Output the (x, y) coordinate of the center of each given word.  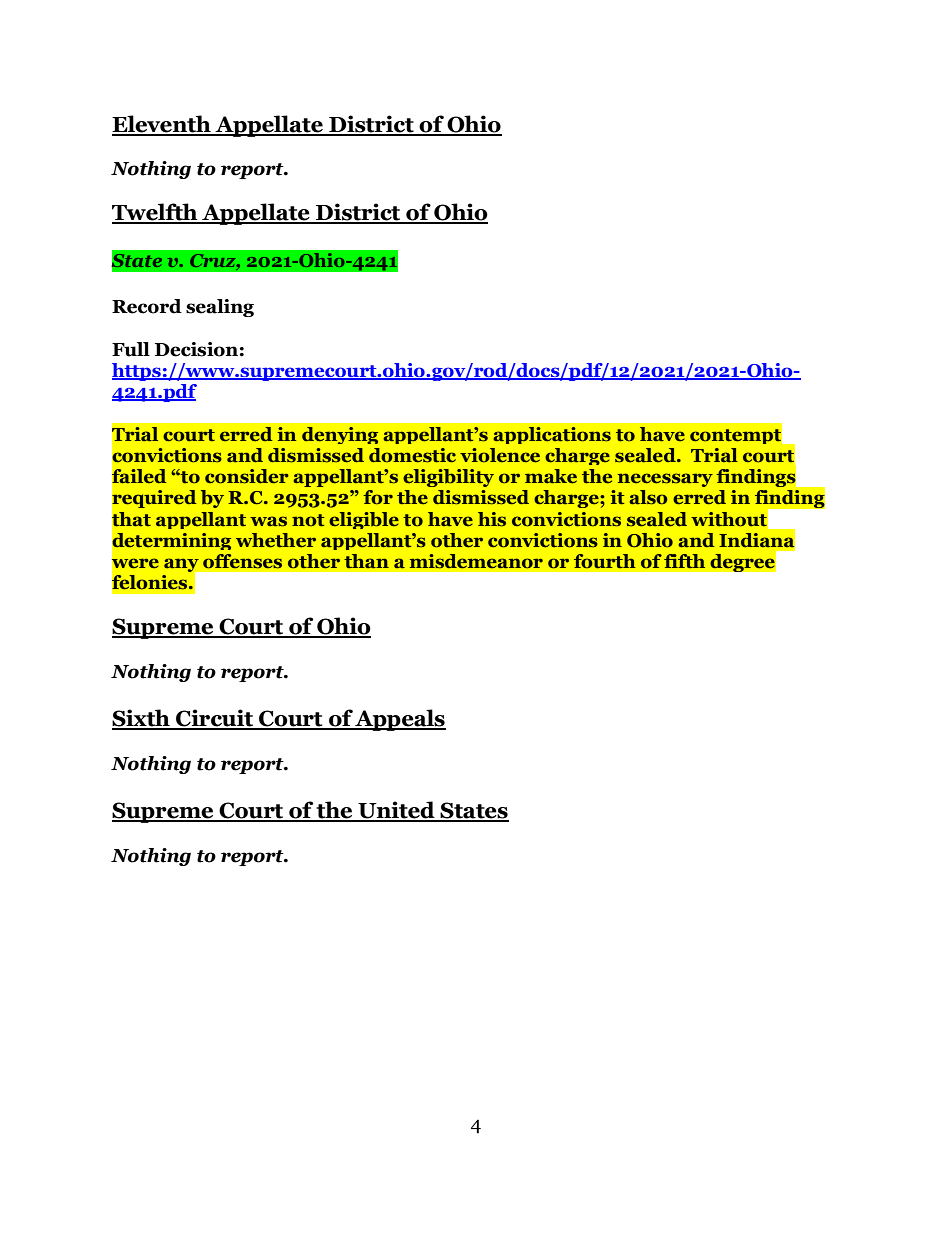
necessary (665, 480)
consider (247, 476)
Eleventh (162, 125)
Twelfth (156, 213)
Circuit (214, 719)
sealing (220, 308)
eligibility (448, 478)
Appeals (400, 720)
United (396, 811)
